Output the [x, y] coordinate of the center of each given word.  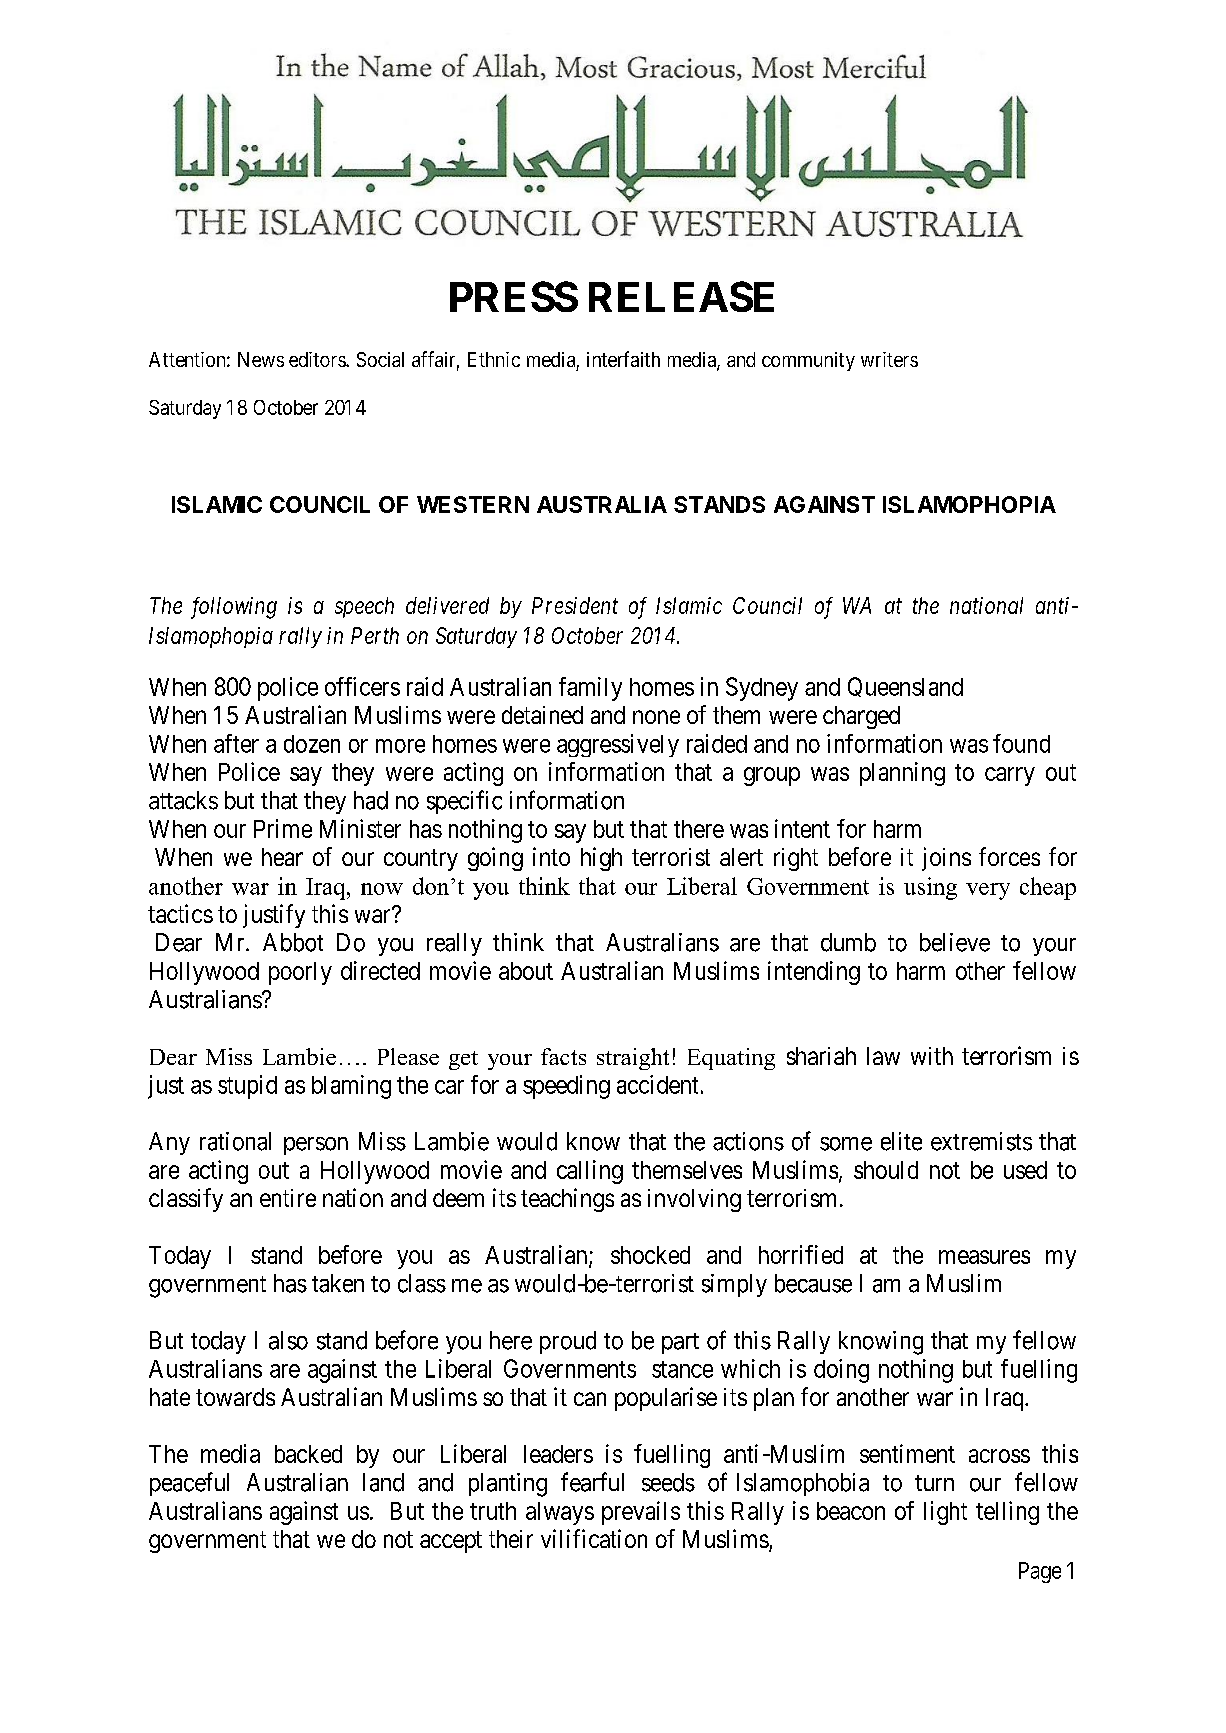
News [261, 359]
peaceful [189, 1484]
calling [590, 1172]
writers [889, 359]
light [945, 1513]
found [1021, 743]
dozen [312, 744]
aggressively [618, 745]
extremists [981, 1141]
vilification [594, 1538]
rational [235, 1141]
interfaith [623, 359]
